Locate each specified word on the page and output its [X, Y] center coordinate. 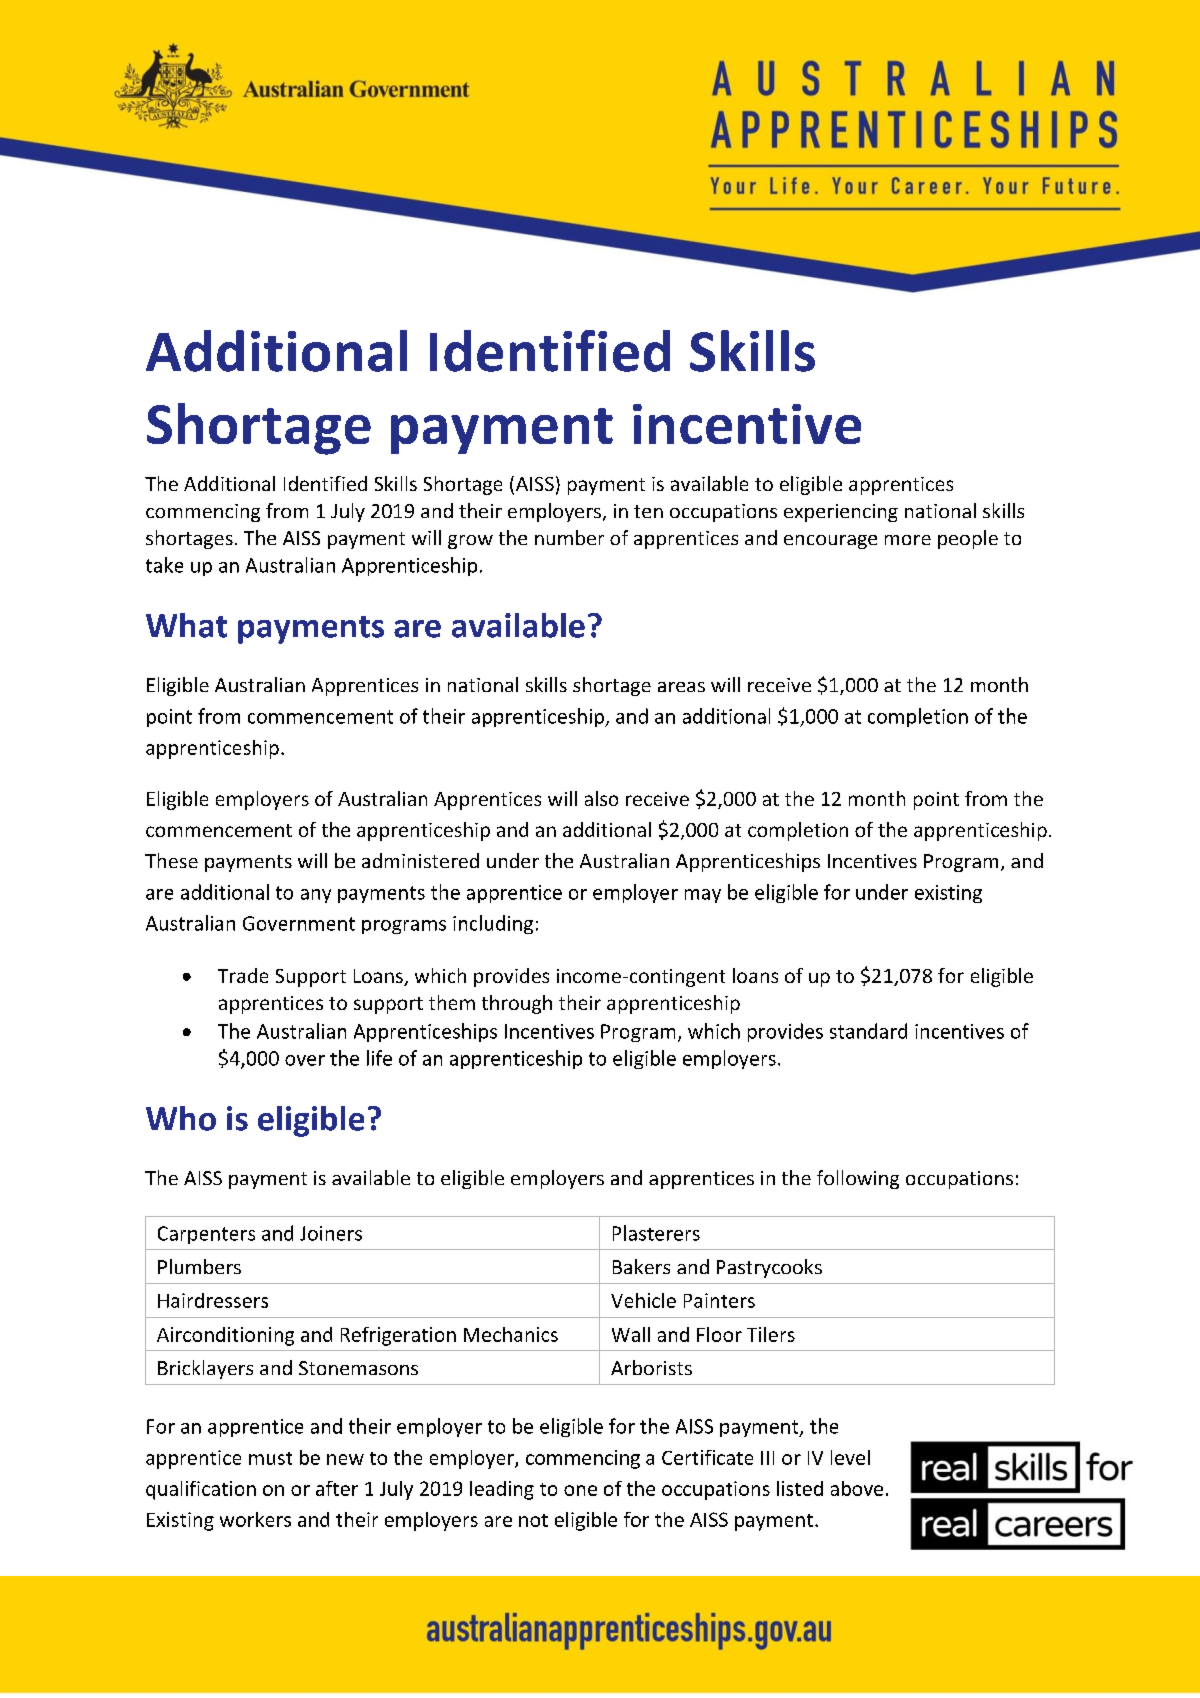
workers [255, 1519]
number [569, 537]
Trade [243, 975]
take [164, 565]
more [908, 540]
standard [868, 1031]
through [517, 1004]
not [533, 1520]
